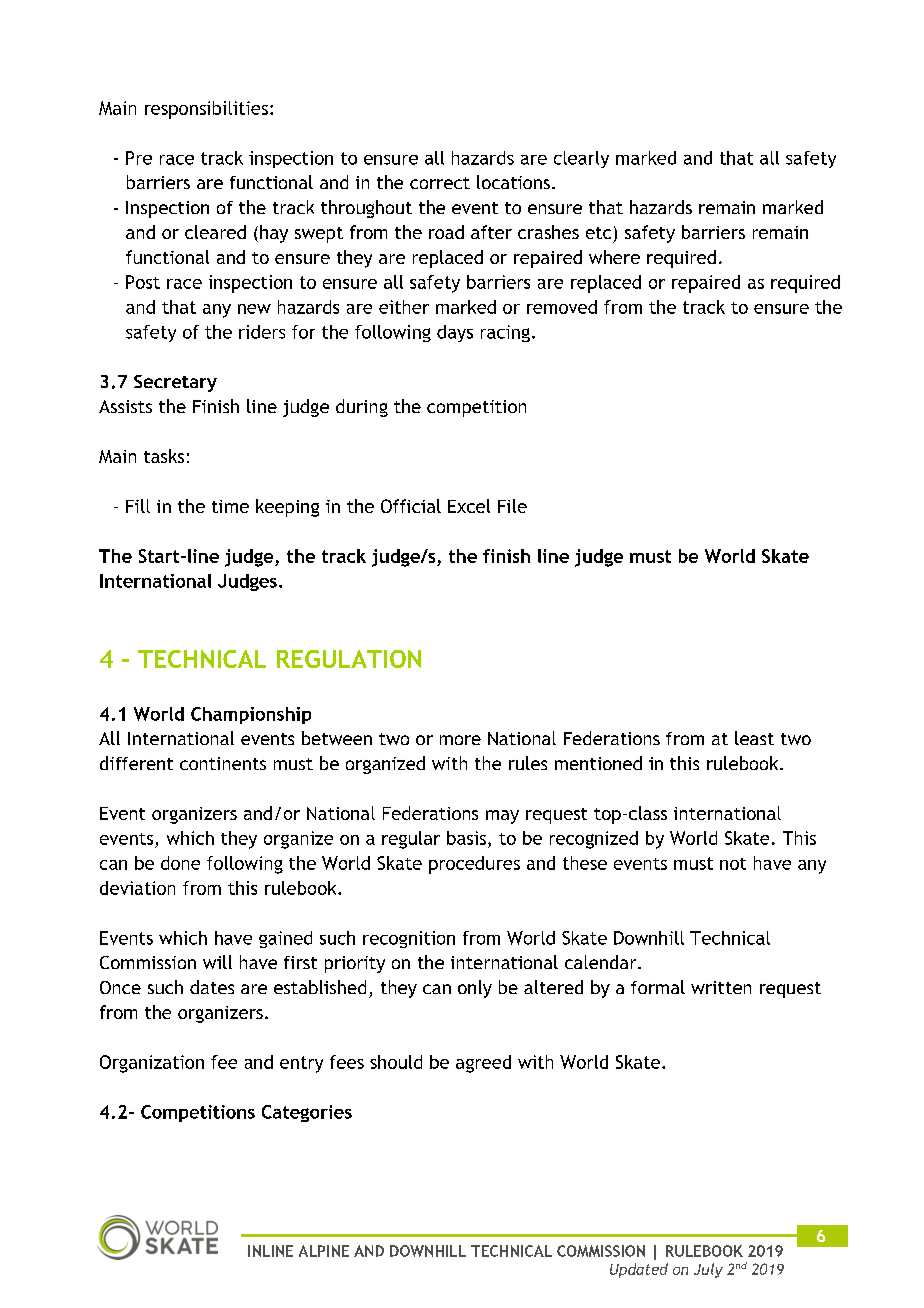 The width and height of the screenshot is (924, 1308). I want to click on will, so click(217, 962).
